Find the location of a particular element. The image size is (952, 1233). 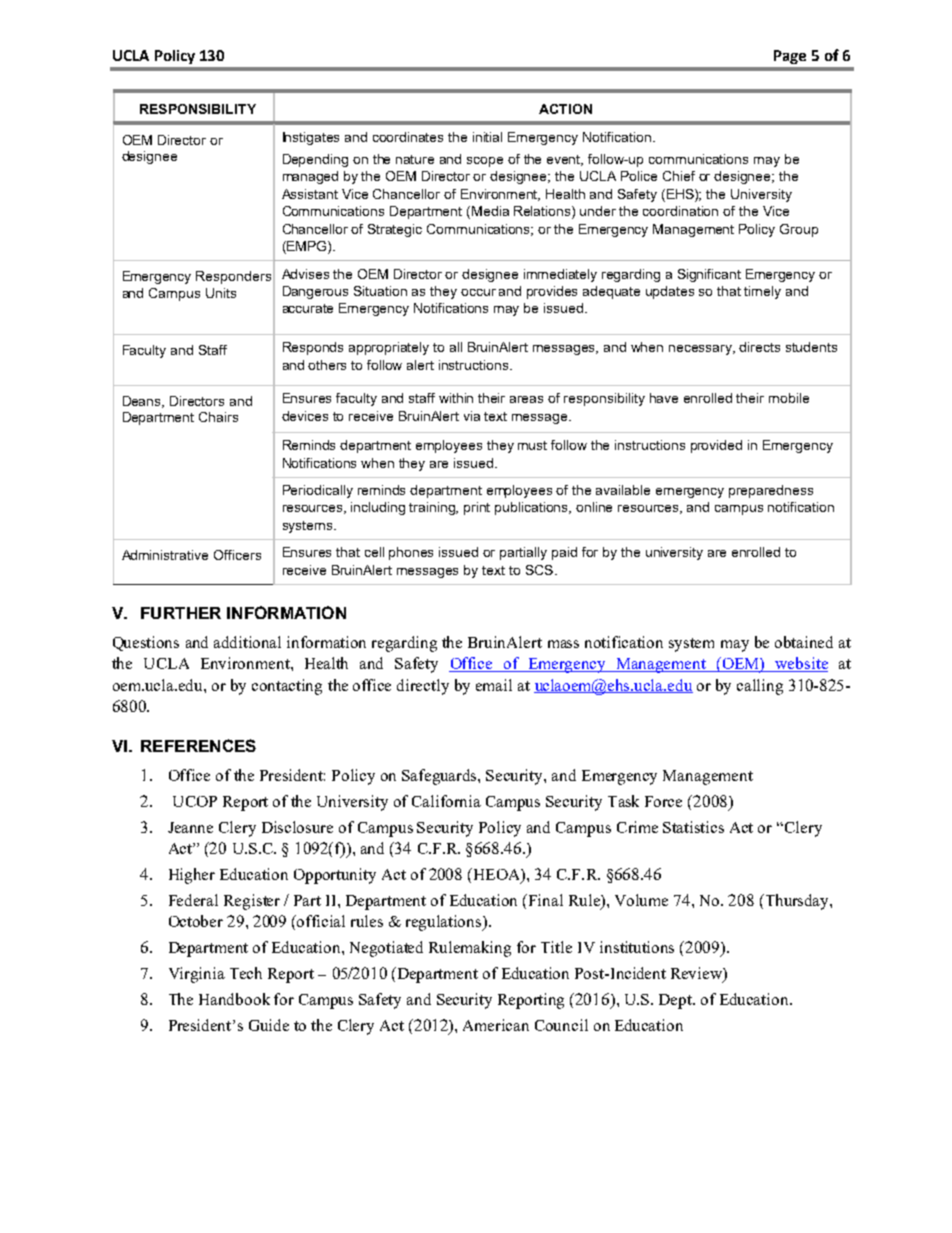

American is located at coordinates (496, 1025).
